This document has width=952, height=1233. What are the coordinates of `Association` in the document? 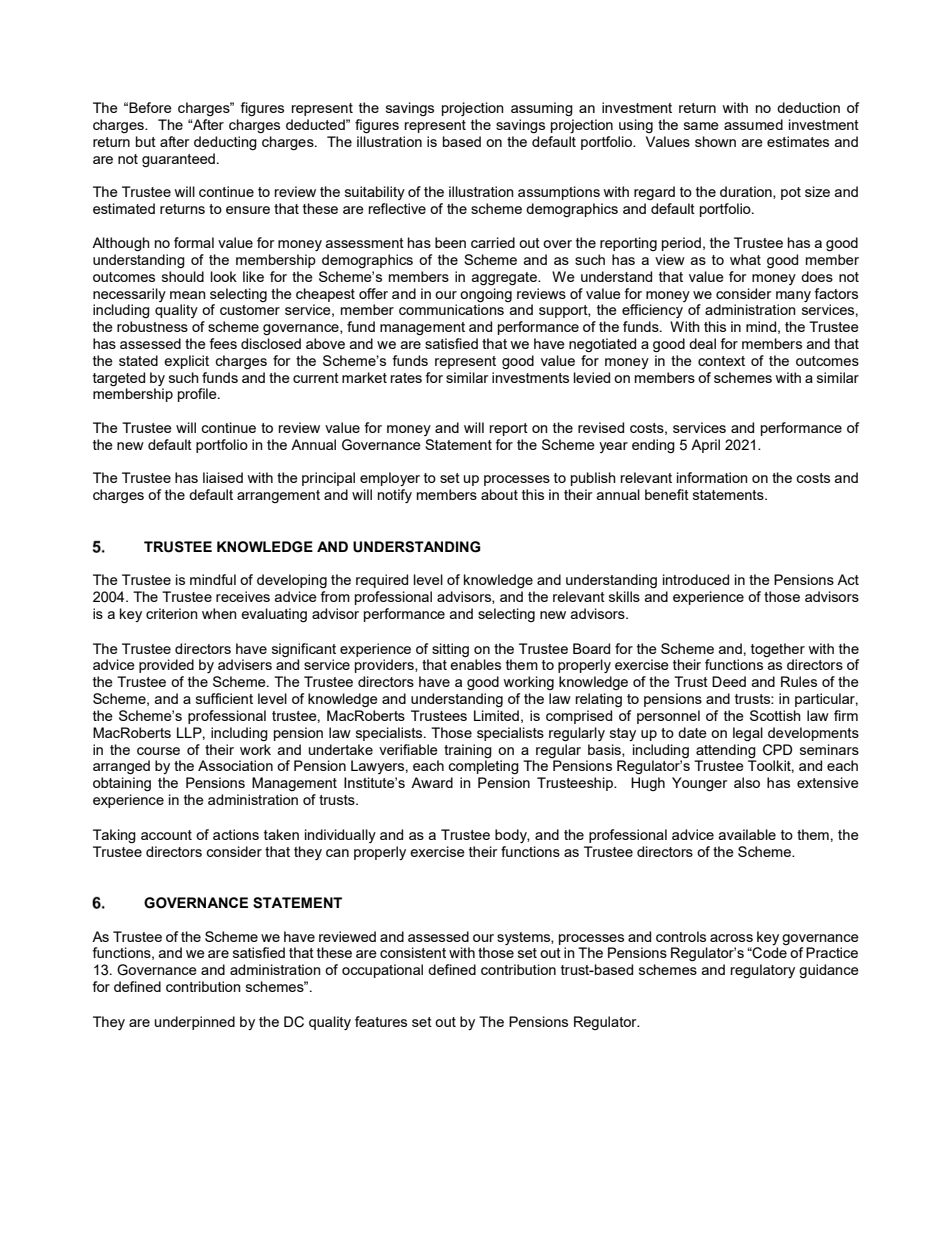 It's located at (235, 765).
